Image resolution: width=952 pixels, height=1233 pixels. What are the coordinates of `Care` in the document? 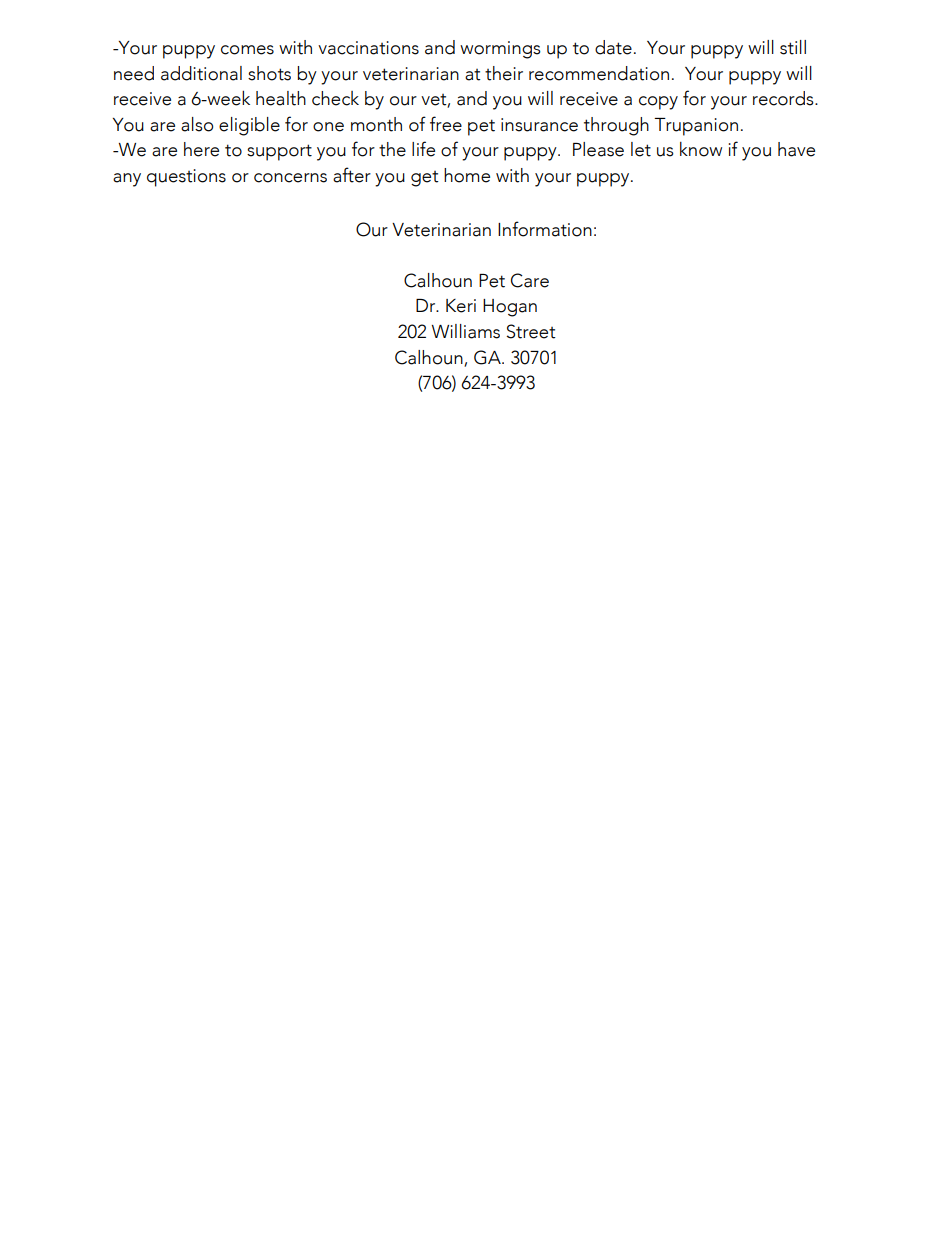 It's located at (530, 280).
